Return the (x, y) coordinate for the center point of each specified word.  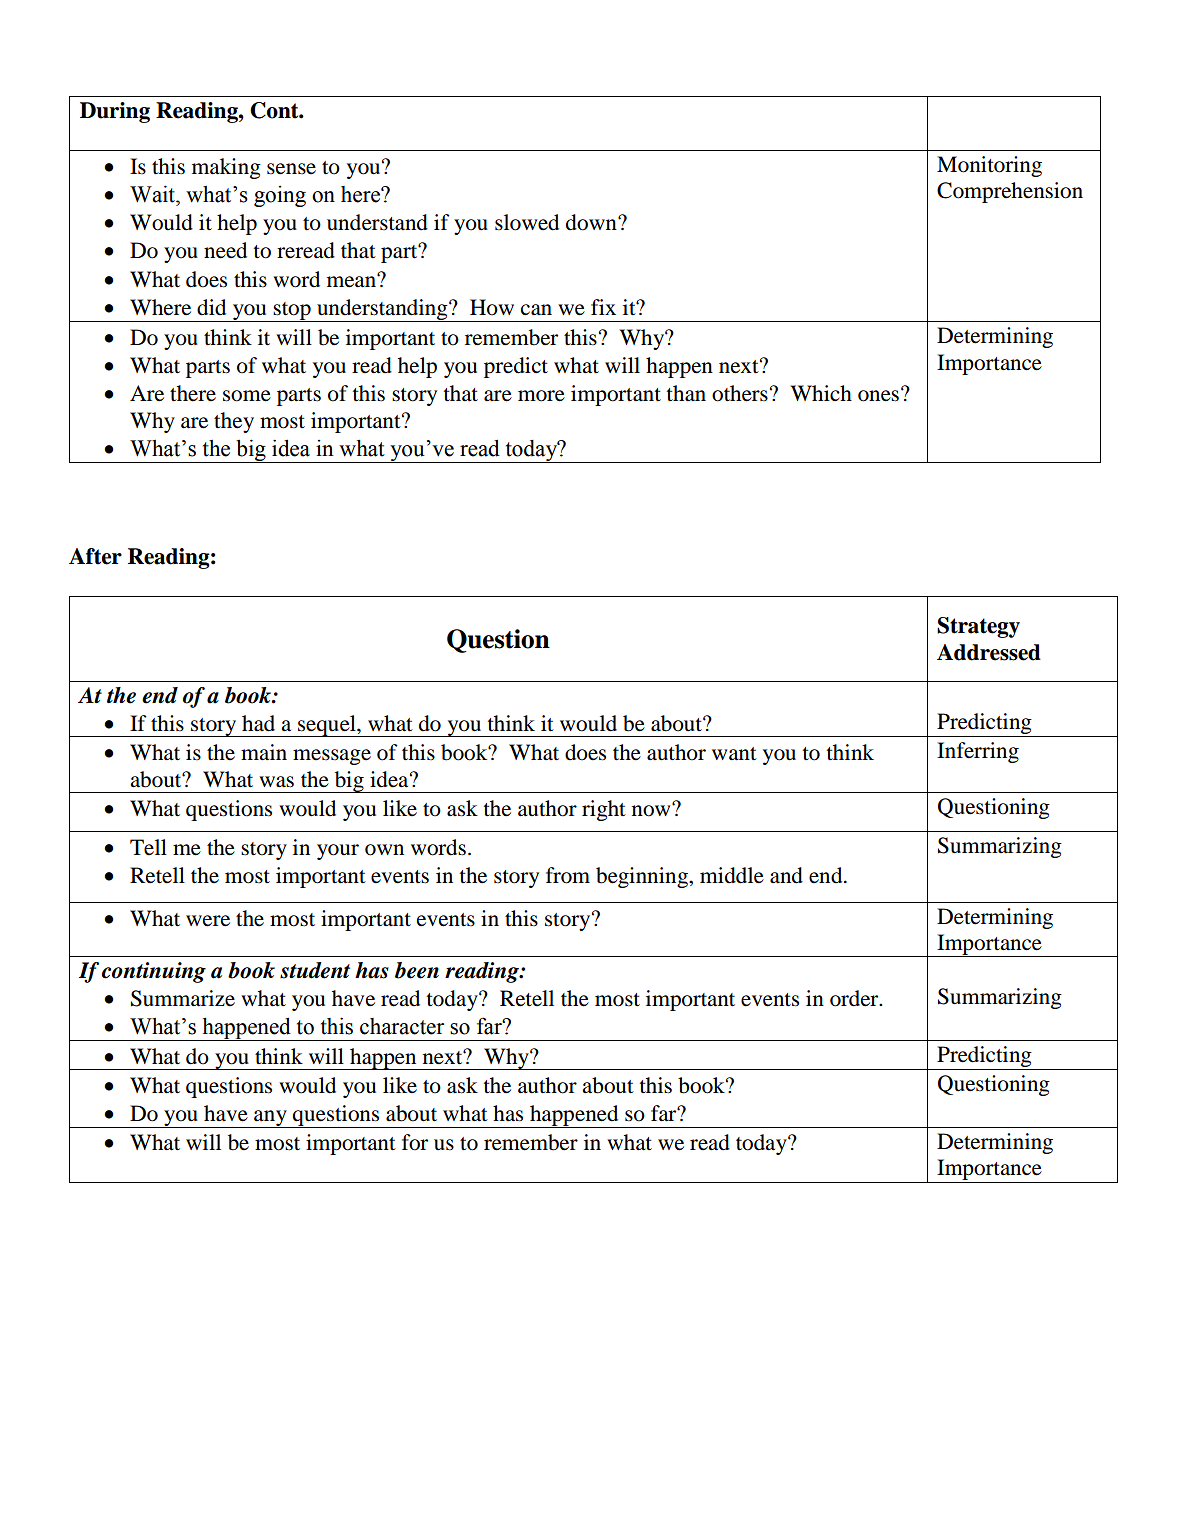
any (270, 1119)
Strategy (978, 627)
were (208, 921)
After (95, 556)
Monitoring (989, 166)
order (855, 998)
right (604, 810)
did (211, 307)
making (226, 168)
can (536, 310)
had (258, 723)
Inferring (978, 752)
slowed (527, 222)
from (568, 875)
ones (878, 396)
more (541, 396)
